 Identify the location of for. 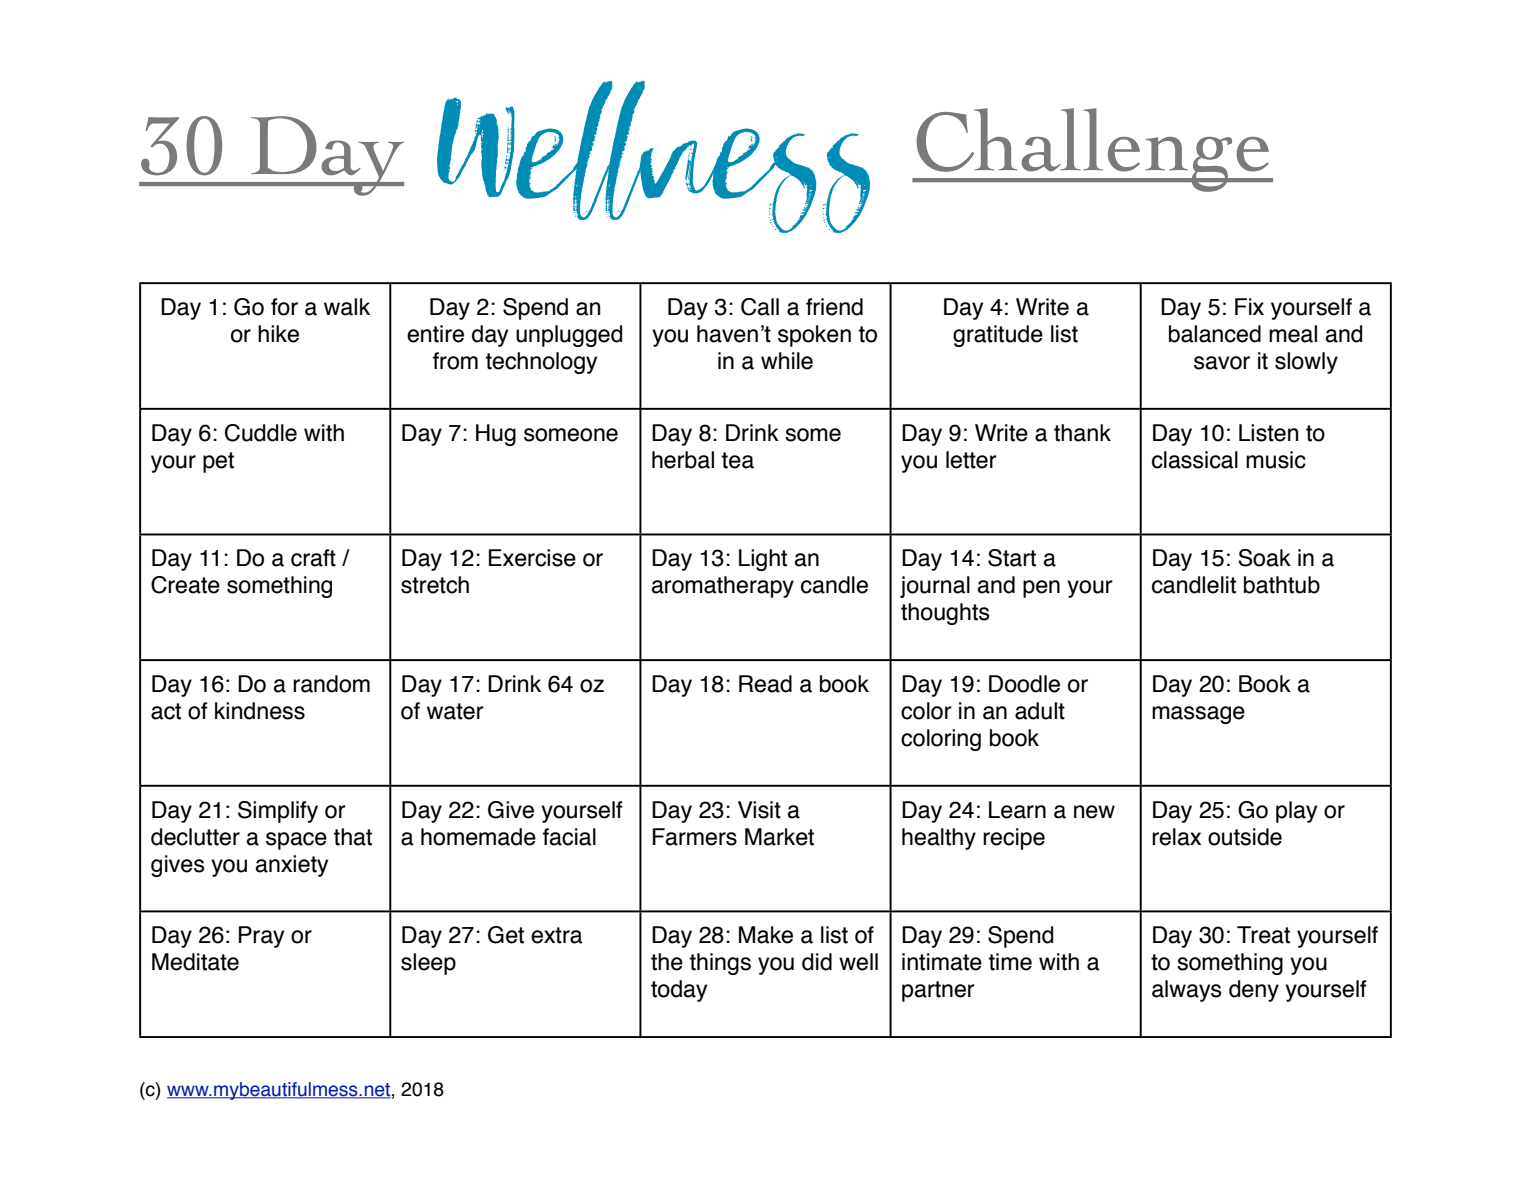
(284, 307).
